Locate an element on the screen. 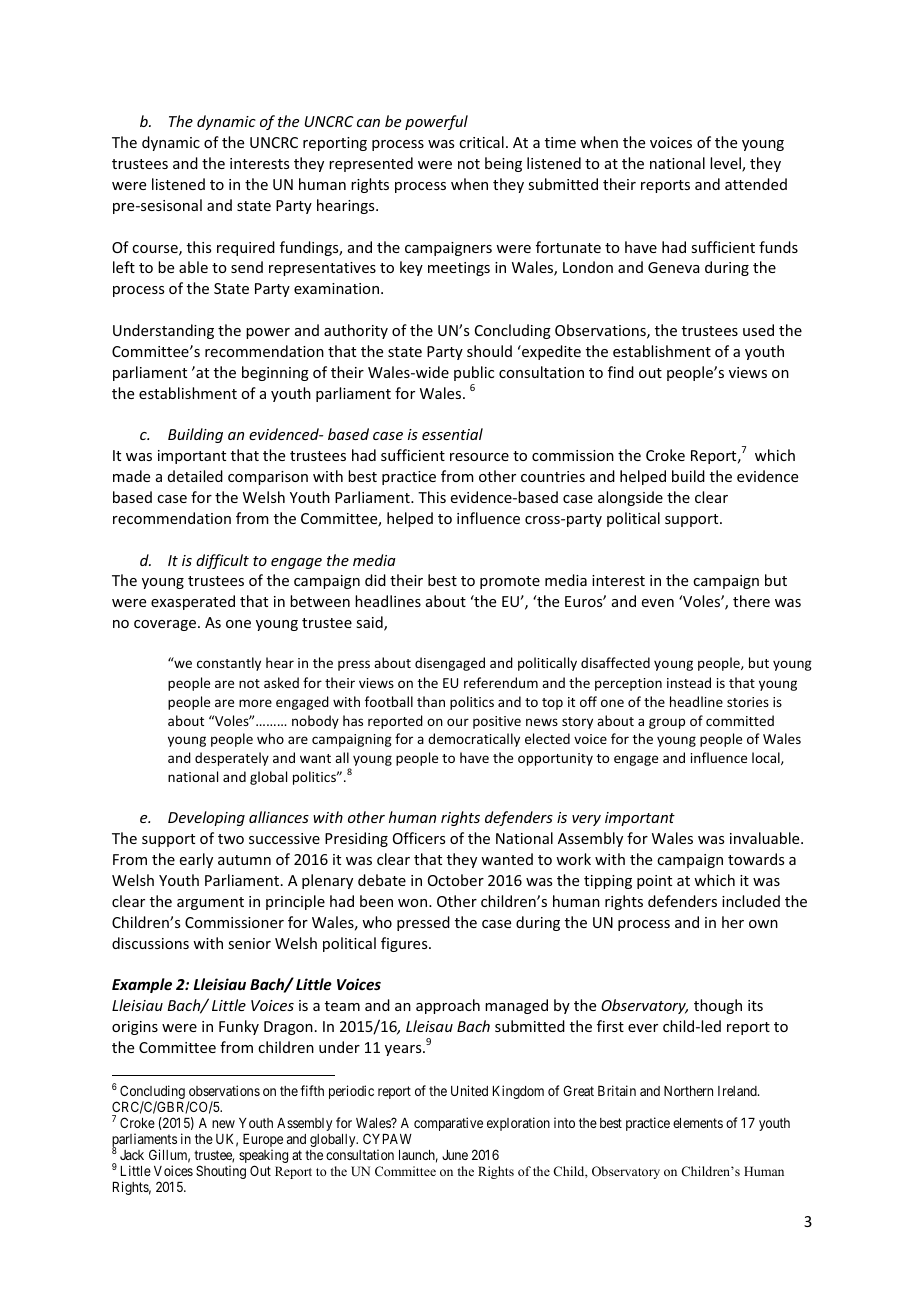 The width and height of the screenshot is (924, 1308). Shouting is located at coordinates (221, 1172).
